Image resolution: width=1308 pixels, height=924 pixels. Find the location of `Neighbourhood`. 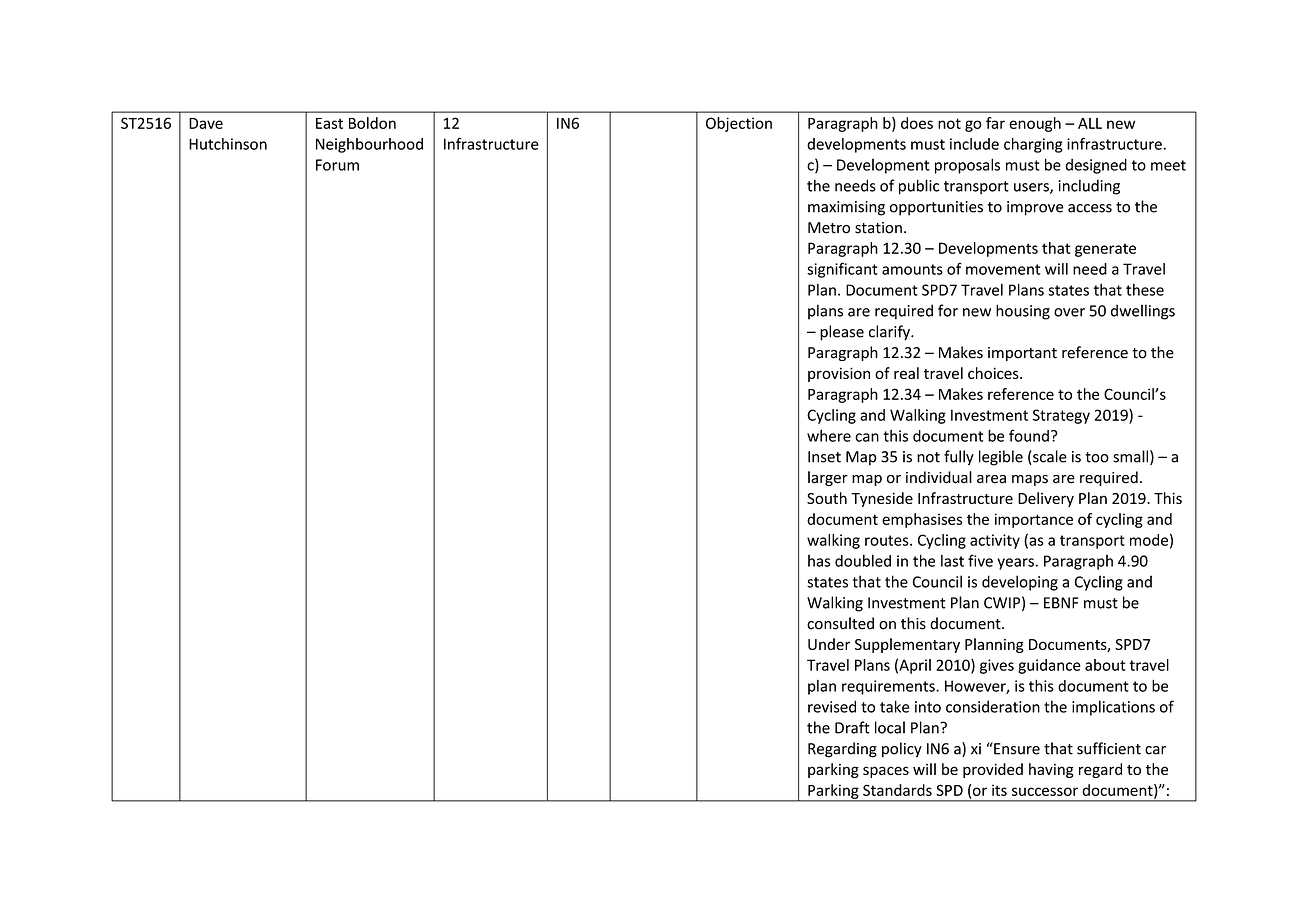

Neighbourhood is located at coordinates (369, 145).
